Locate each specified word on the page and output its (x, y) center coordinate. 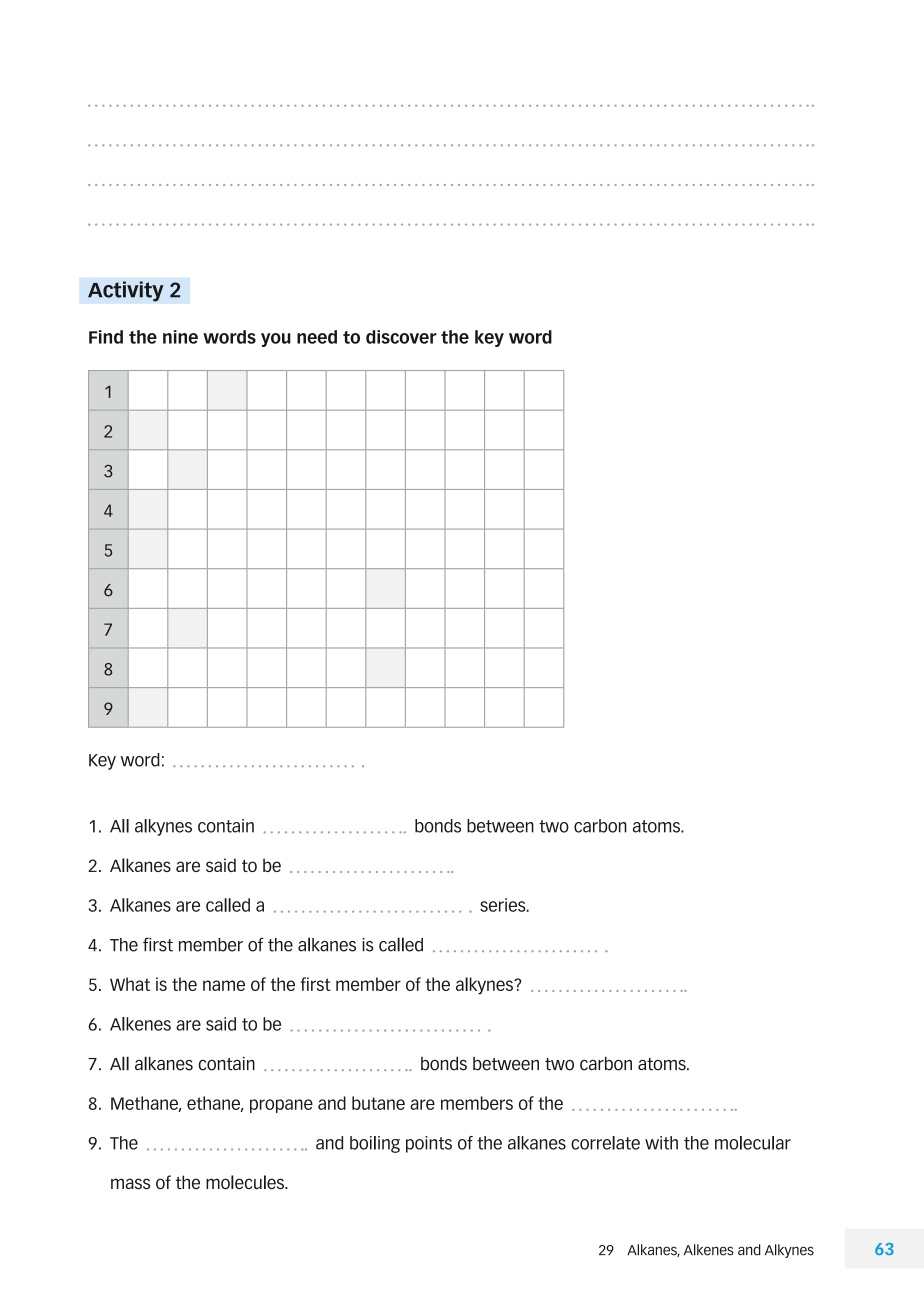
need (317, 337)
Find (106, 337)
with (661, 1143)
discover (401, 337)
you (276, 340)
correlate (605, 1143)
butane (378, 1103)
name (224, 985)
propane (281, 1106)
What (130, 984)
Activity (126, 291)
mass (130, 1183)
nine (180, 337)
